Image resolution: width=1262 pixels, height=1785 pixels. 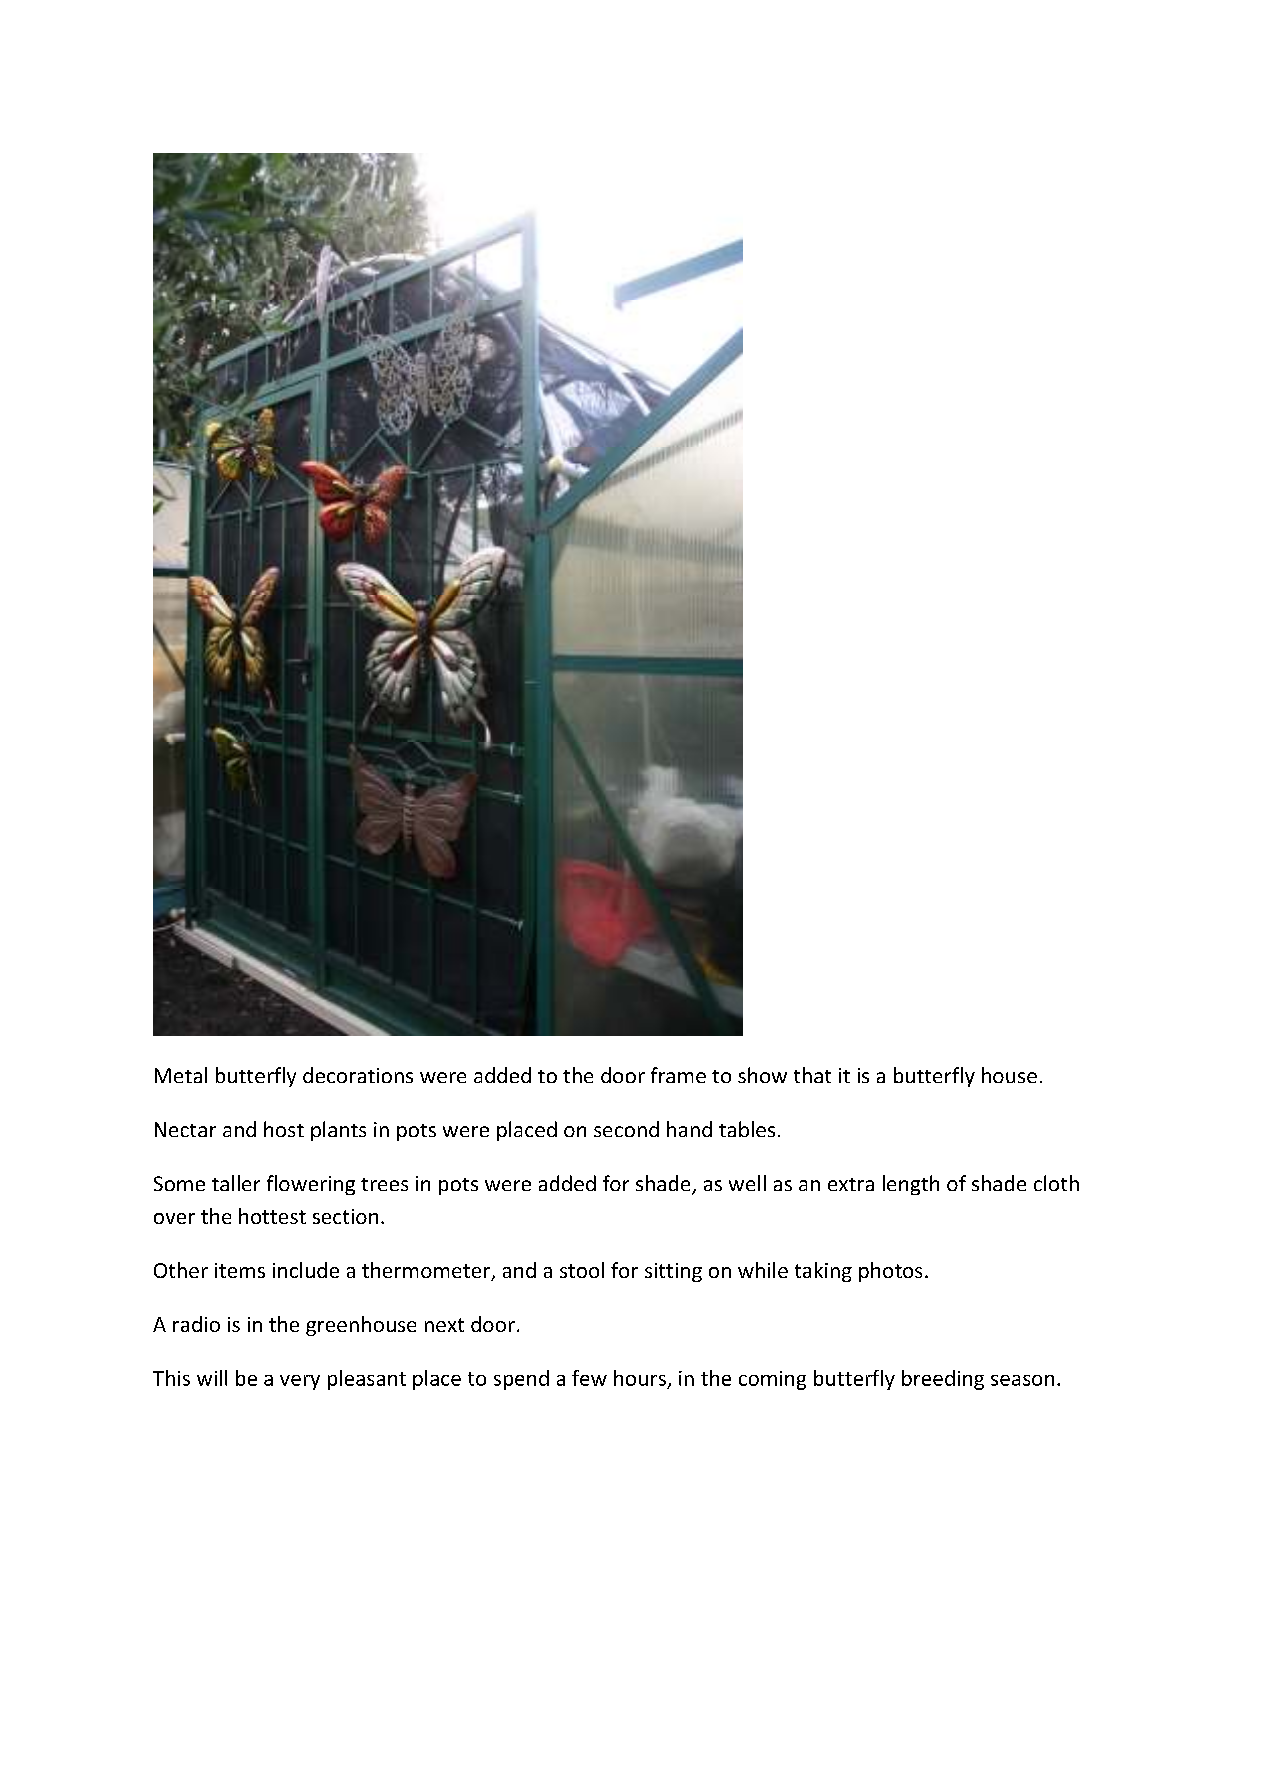 I want to click on hottest, so click(x=272, y=1216).
